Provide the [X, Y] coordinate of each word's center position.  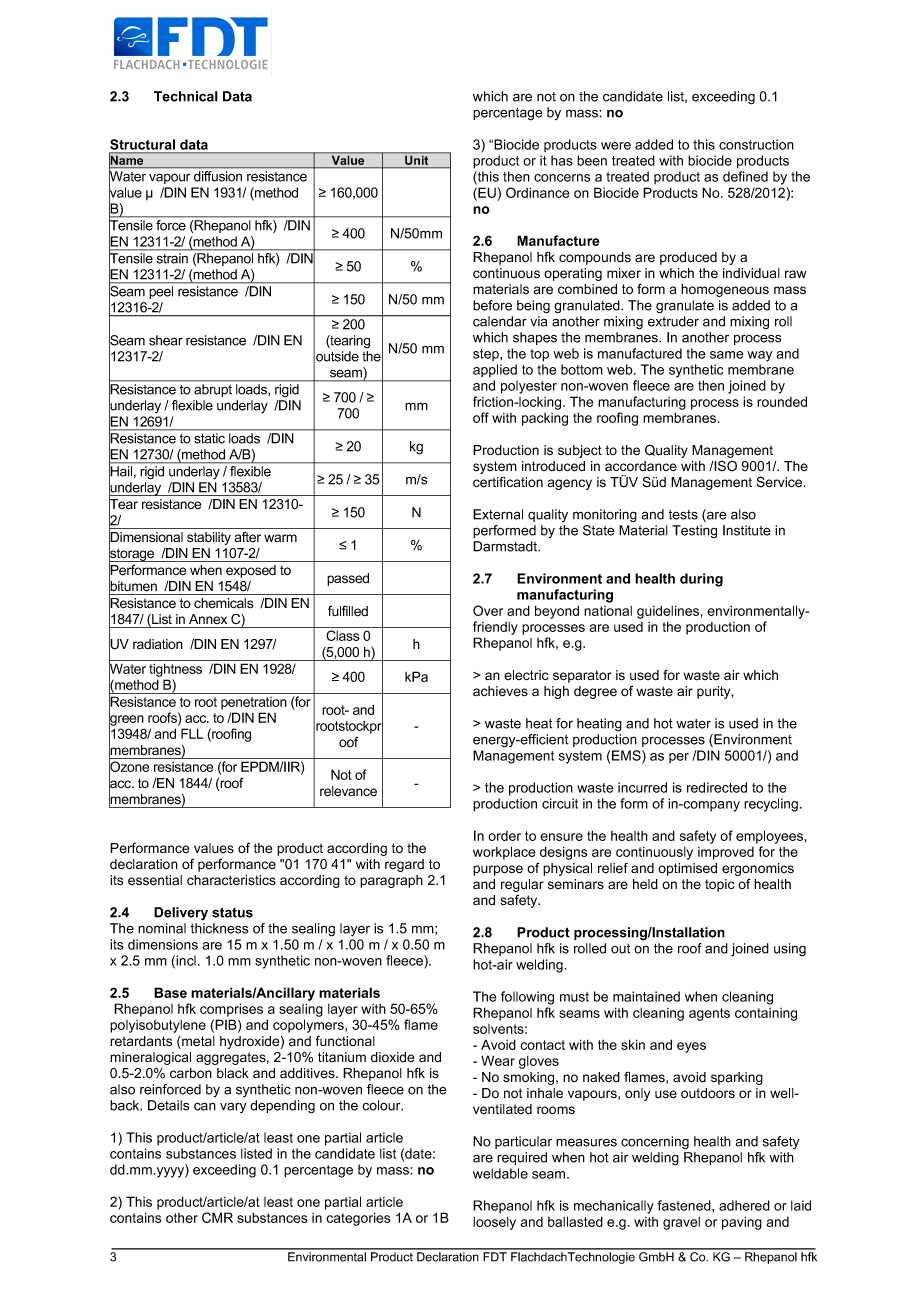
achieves [500, 691]
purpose [498, 870]
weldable [500, 1173]
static [209, 438]
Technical [186, 96]
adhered [744, 1205]
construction [756, 144]
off [481, 417]
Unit [417, 160]
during [701, 580]
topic [719, 885]
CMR [217, 1217]
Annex [208, 619]
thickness [219, 928]
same [727, 355]
